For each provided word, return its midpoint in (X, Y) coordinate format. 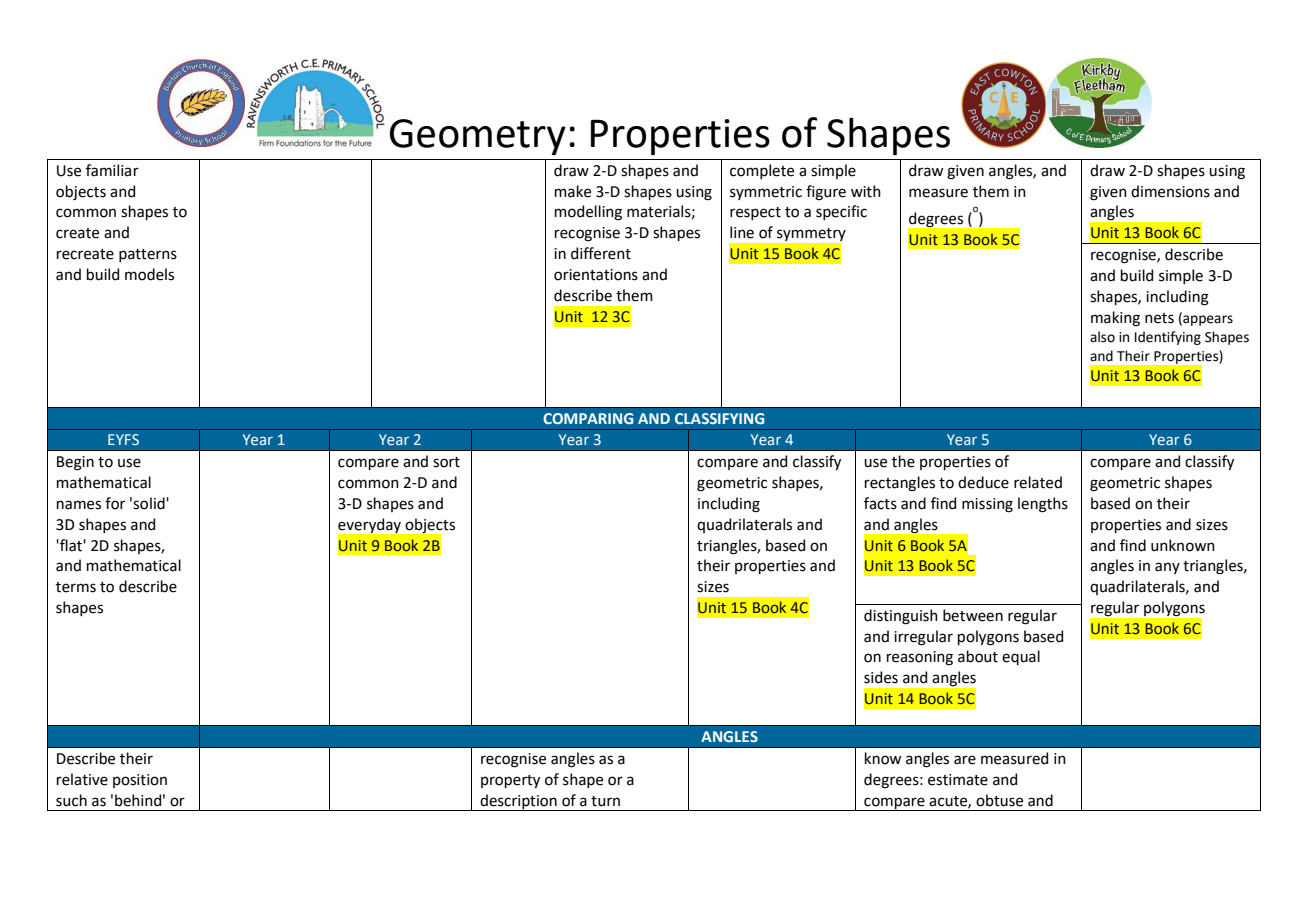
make (573, 191)
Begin (75, 463)
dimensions (1170, 191)
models (149, 274)
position (140, 781)
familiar (112, 170)
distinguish (901, 617)
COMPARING (588, 418)
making (1115, 319)
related (1038, 482)
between (973, 615)
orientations (596, 275)
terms (76, 587)
